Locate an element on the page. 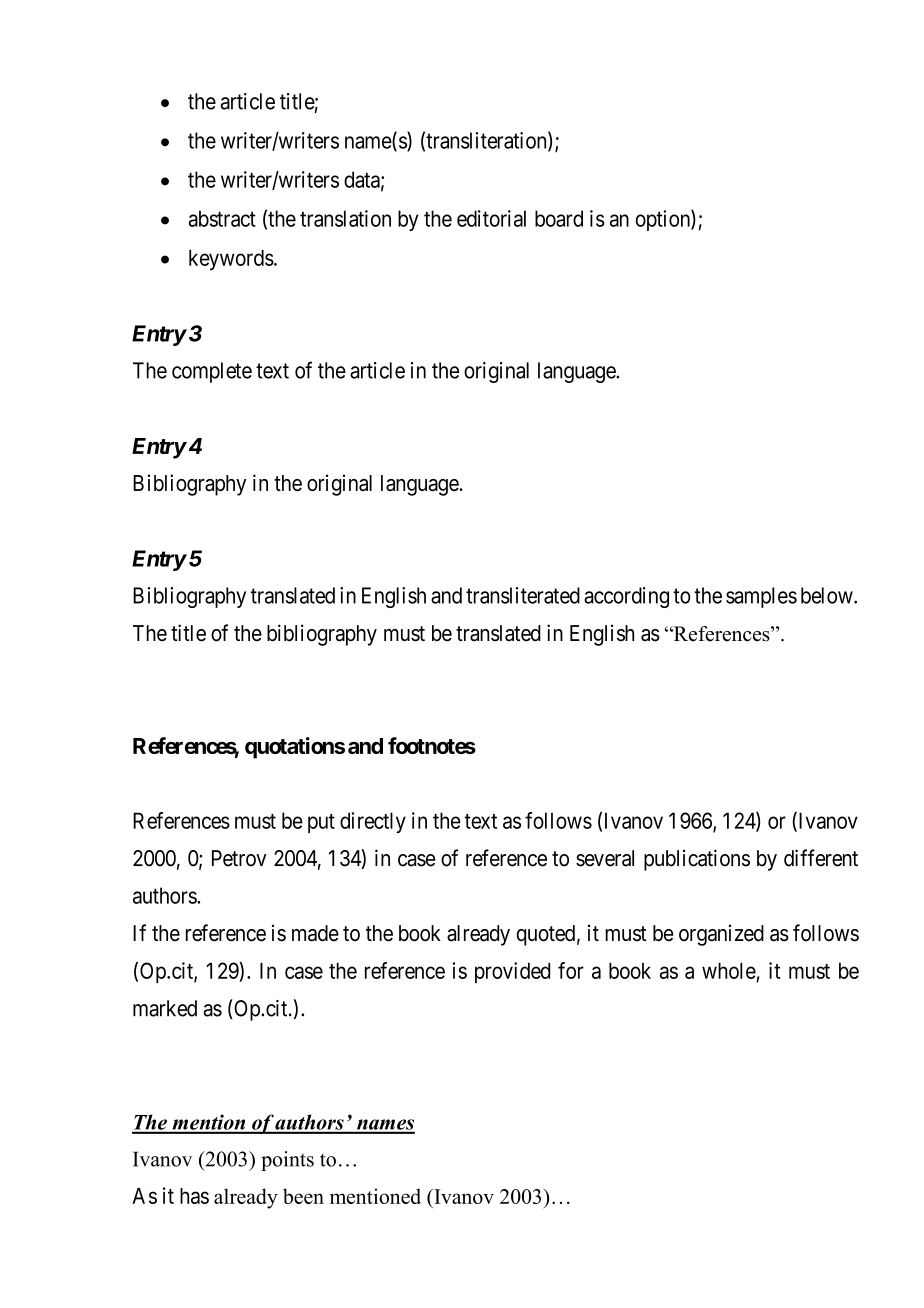 The height and width of the image is (1308, 924). complete is located at coordinates (212, 372).
